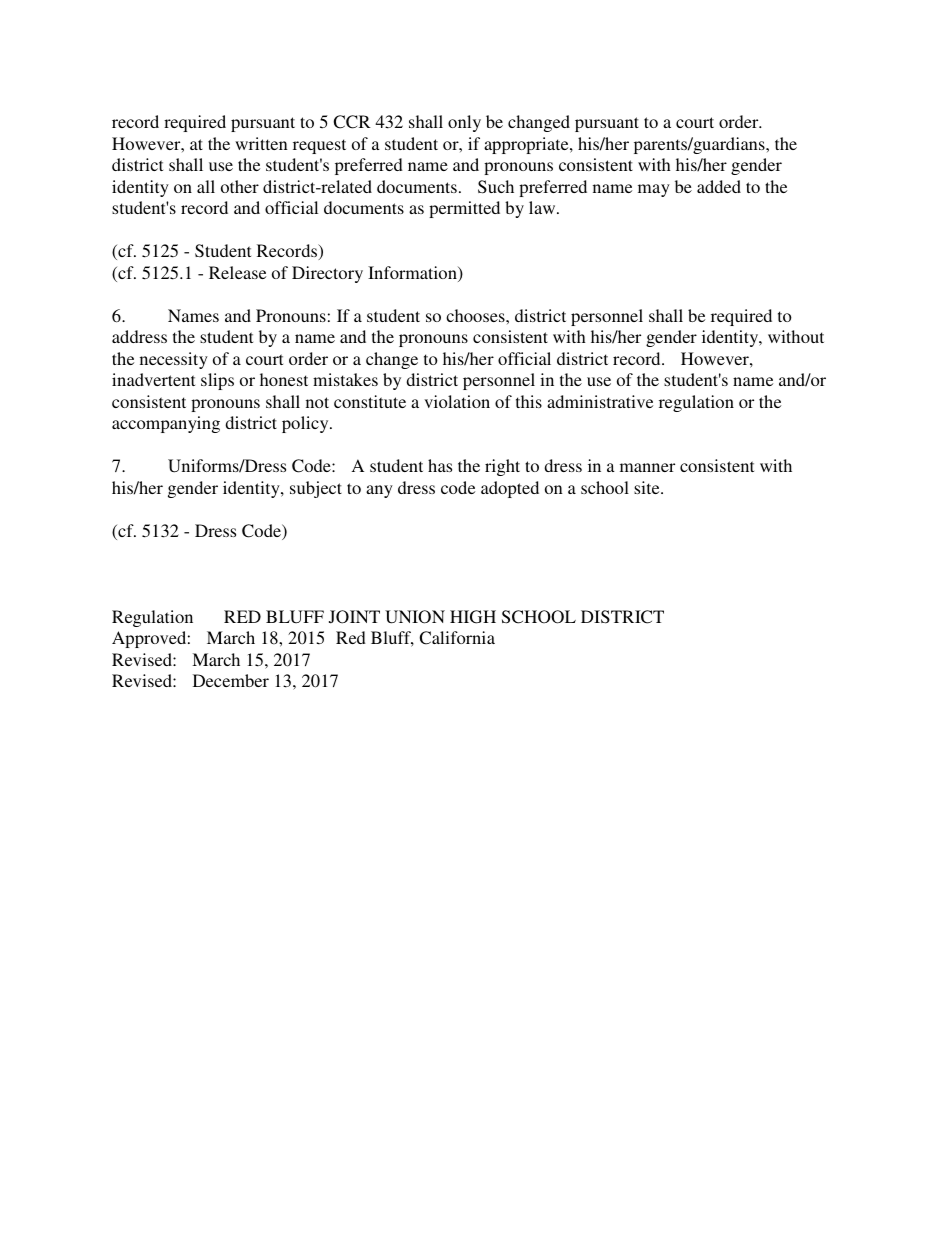 The width and height of the page is (952, 1233). What do you see at coordinates (237, 272) in the page?
I see `Release` at bounding box center [237, 272].
